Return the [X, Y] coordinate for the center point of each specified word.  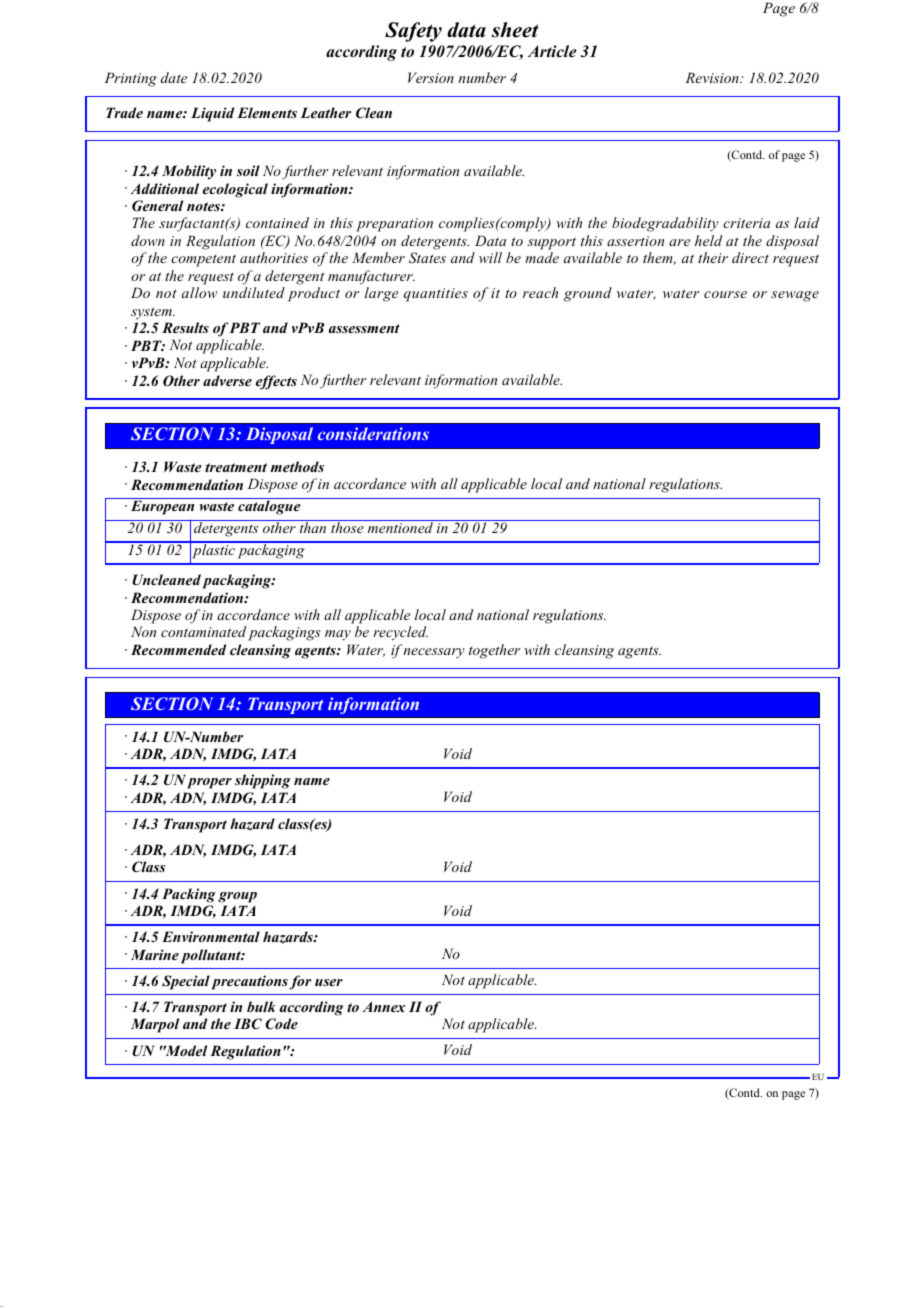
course [725, 294]
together [494, 651]
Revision [713, 77]
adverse [227, 380]
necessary [434, 653]
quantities [436, 295]
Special [186, 982]
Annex [384, 1006]
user [329, 982]
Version [431, 77]
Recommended [178, 649]
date [174, 77]
